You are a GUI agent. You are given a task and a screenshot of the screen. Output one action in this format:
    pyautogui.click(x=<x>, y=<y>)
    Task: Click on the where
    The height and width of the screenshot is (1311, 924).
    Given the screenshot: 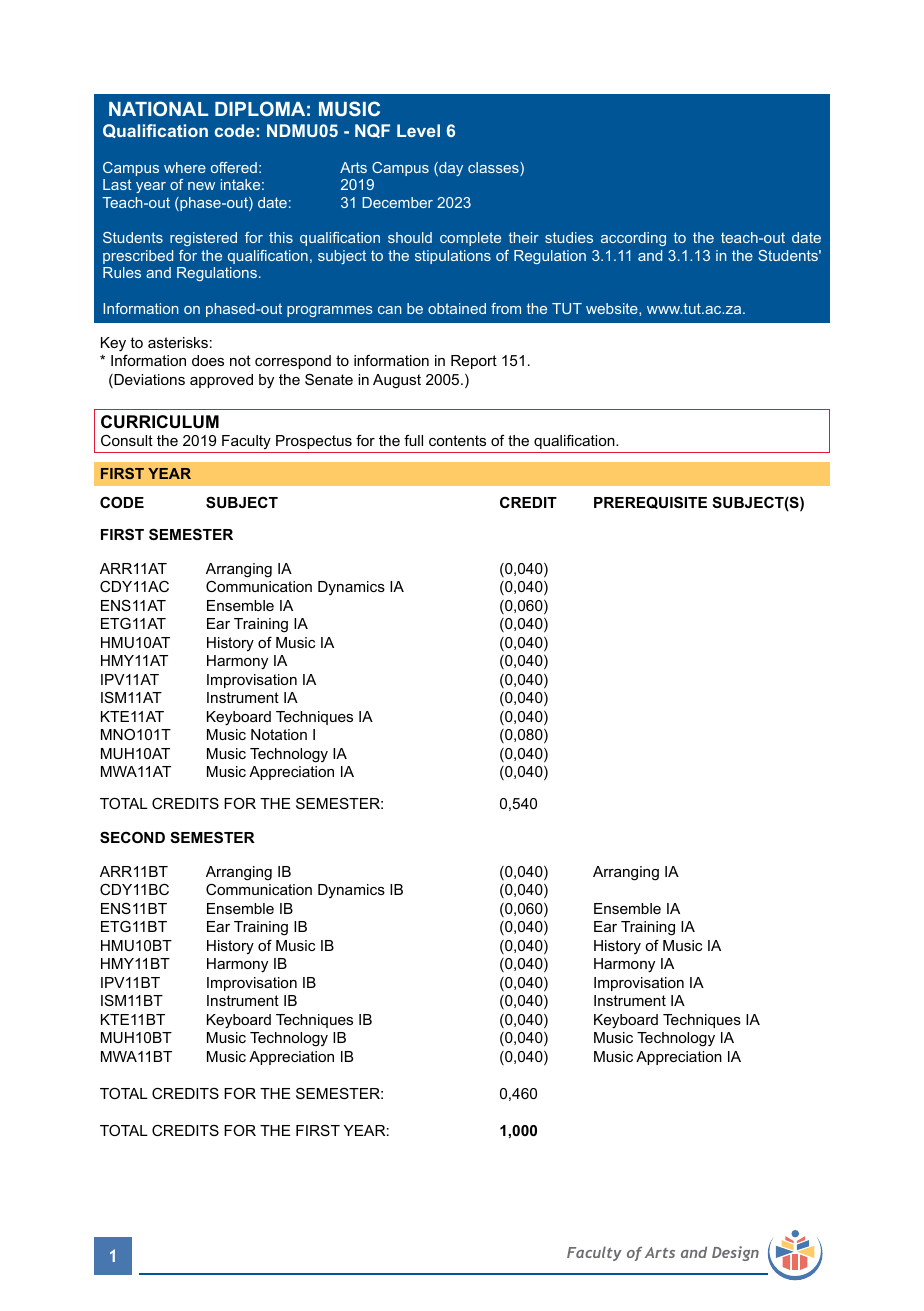 What is the action you would take?
    pyautogui.click(x=185, y=167)
